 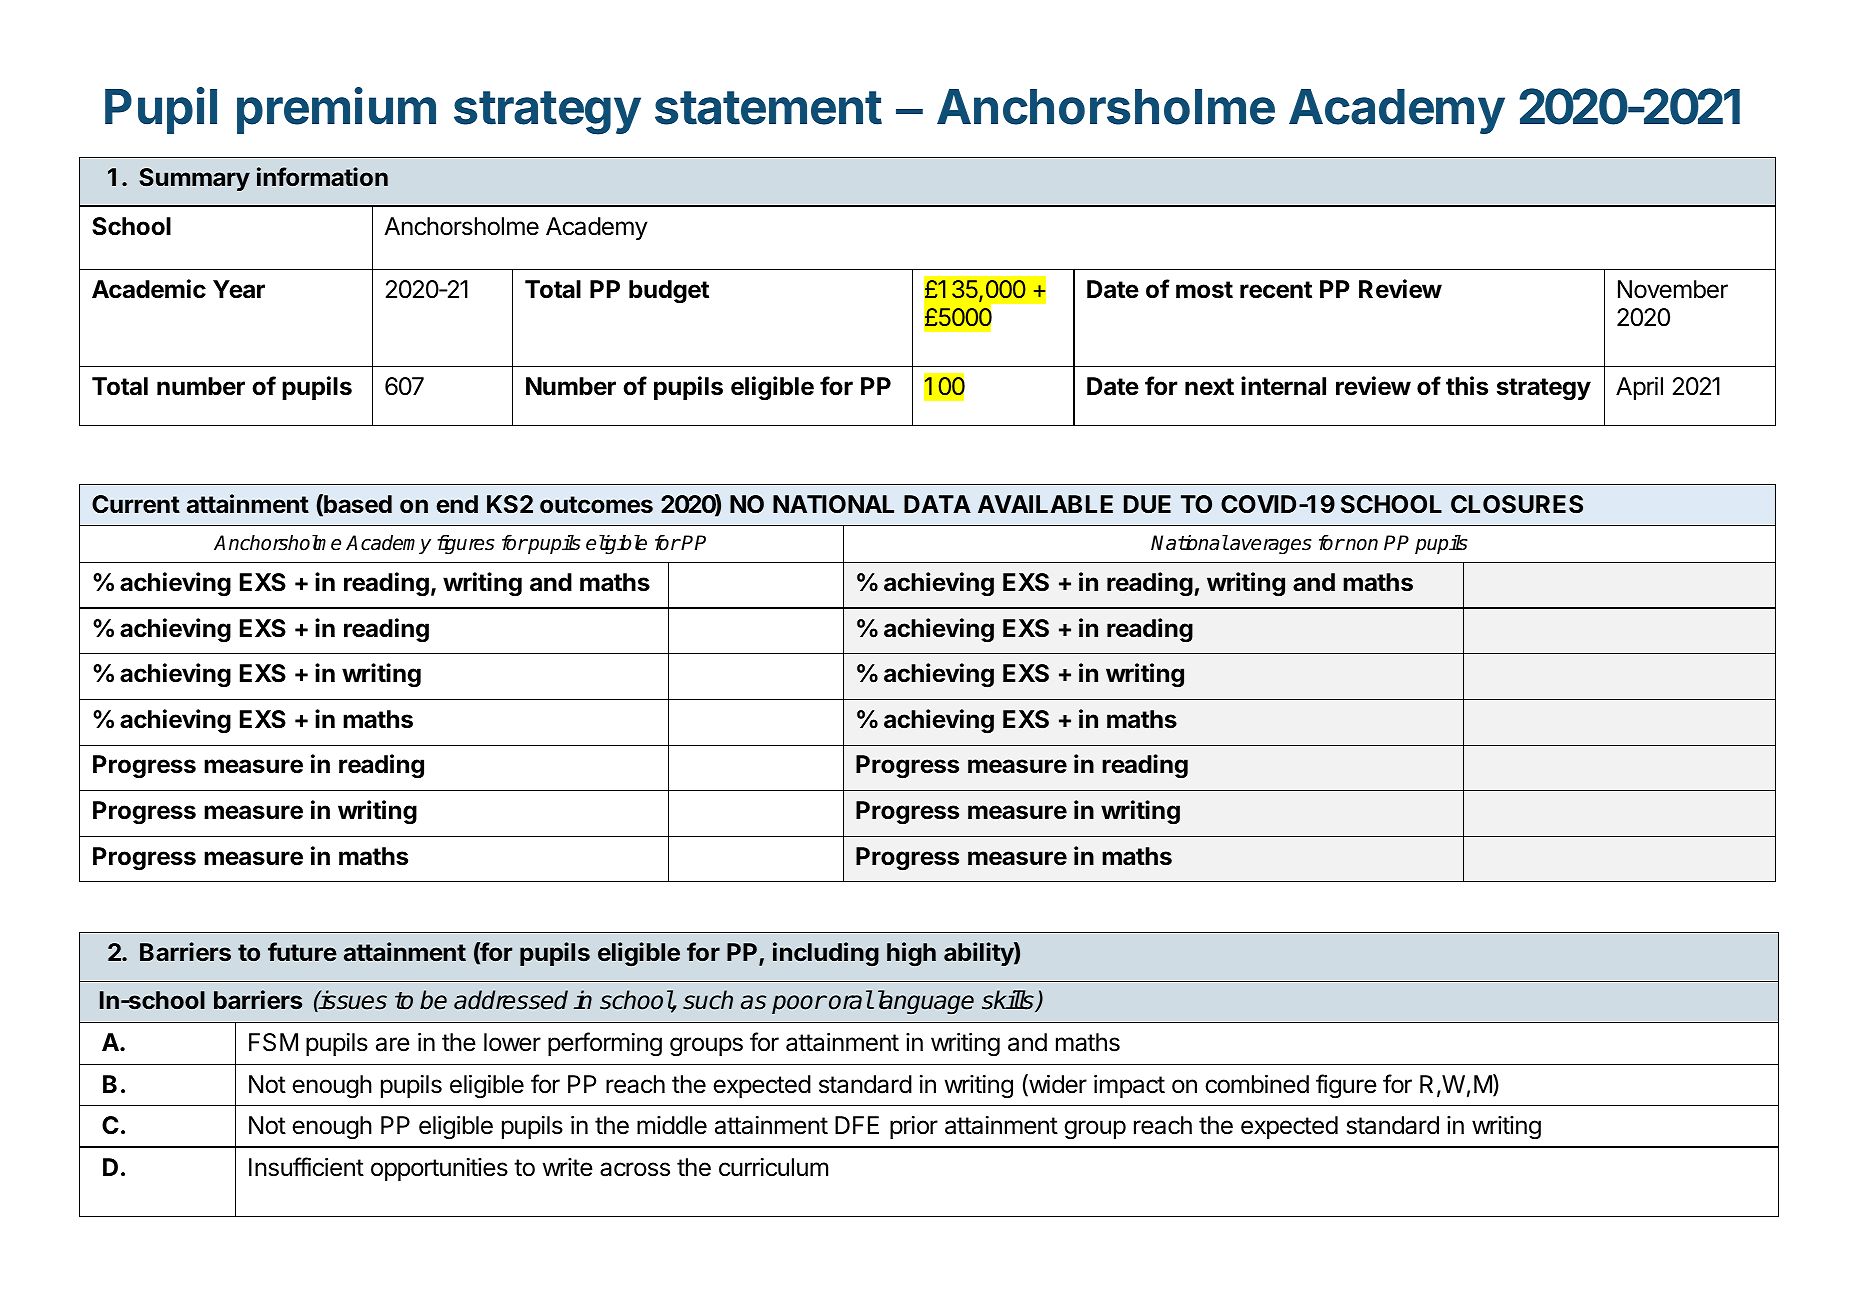 I want to click on Insufficient, so click(x=306, y=1167).
